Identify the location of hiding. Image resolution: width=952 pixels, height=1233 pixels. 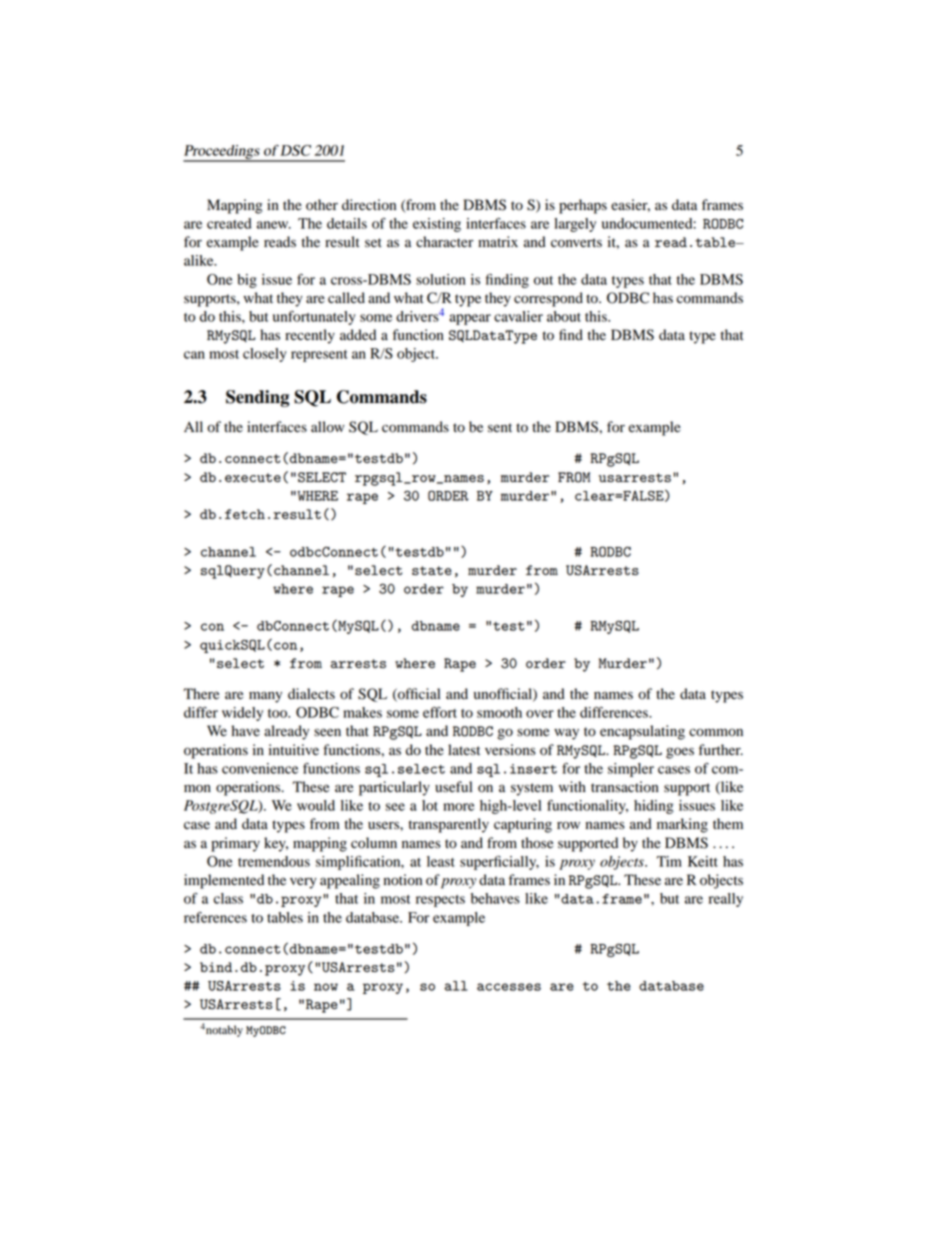
(654, 807).
